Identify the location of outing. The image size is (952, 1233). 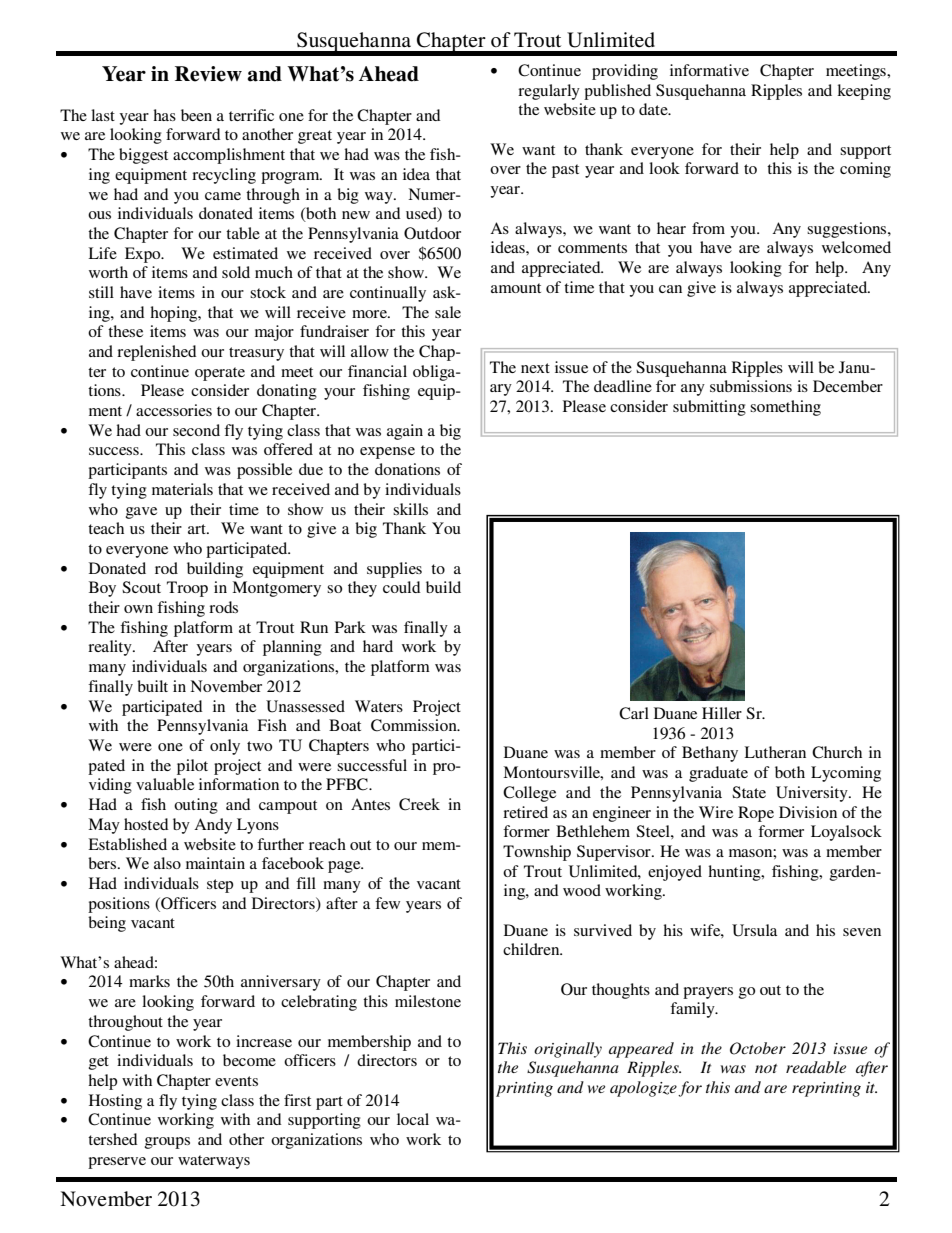
(196, 806).
